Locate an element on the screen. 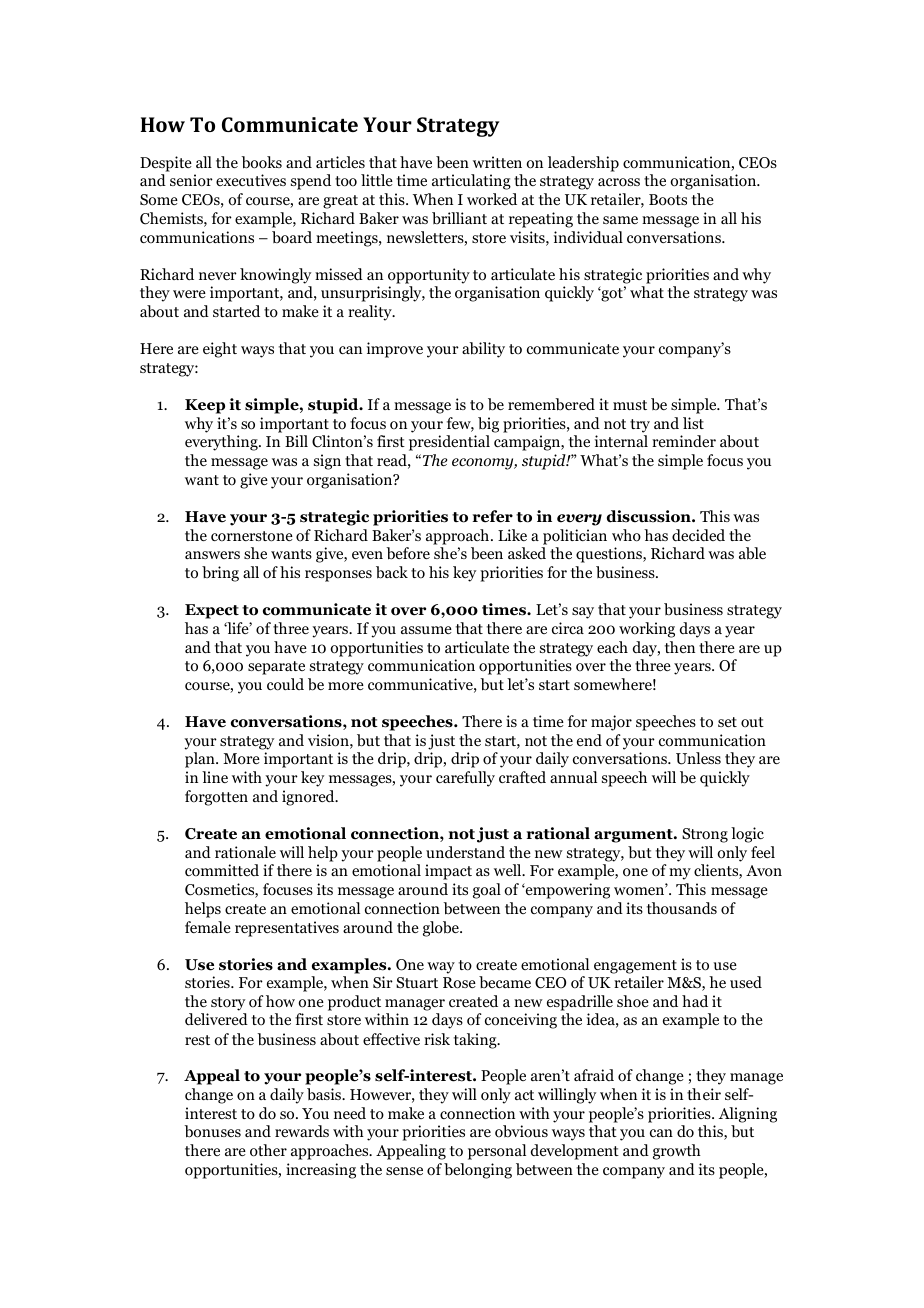  assume is located at coordinates (426, 630).
